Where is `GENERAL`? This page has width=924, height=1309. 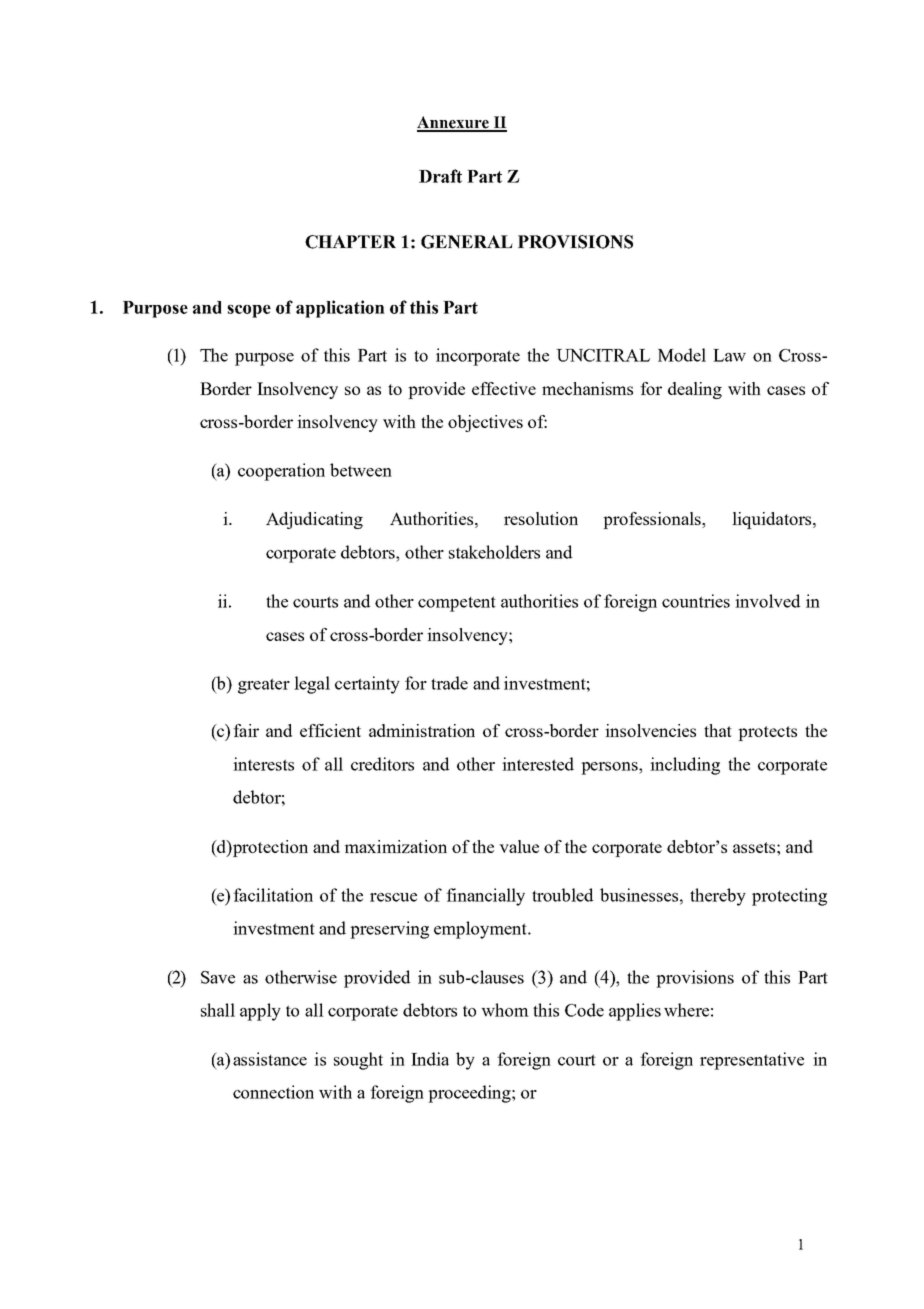 GENERAL is located at coordinates (467, 242).
